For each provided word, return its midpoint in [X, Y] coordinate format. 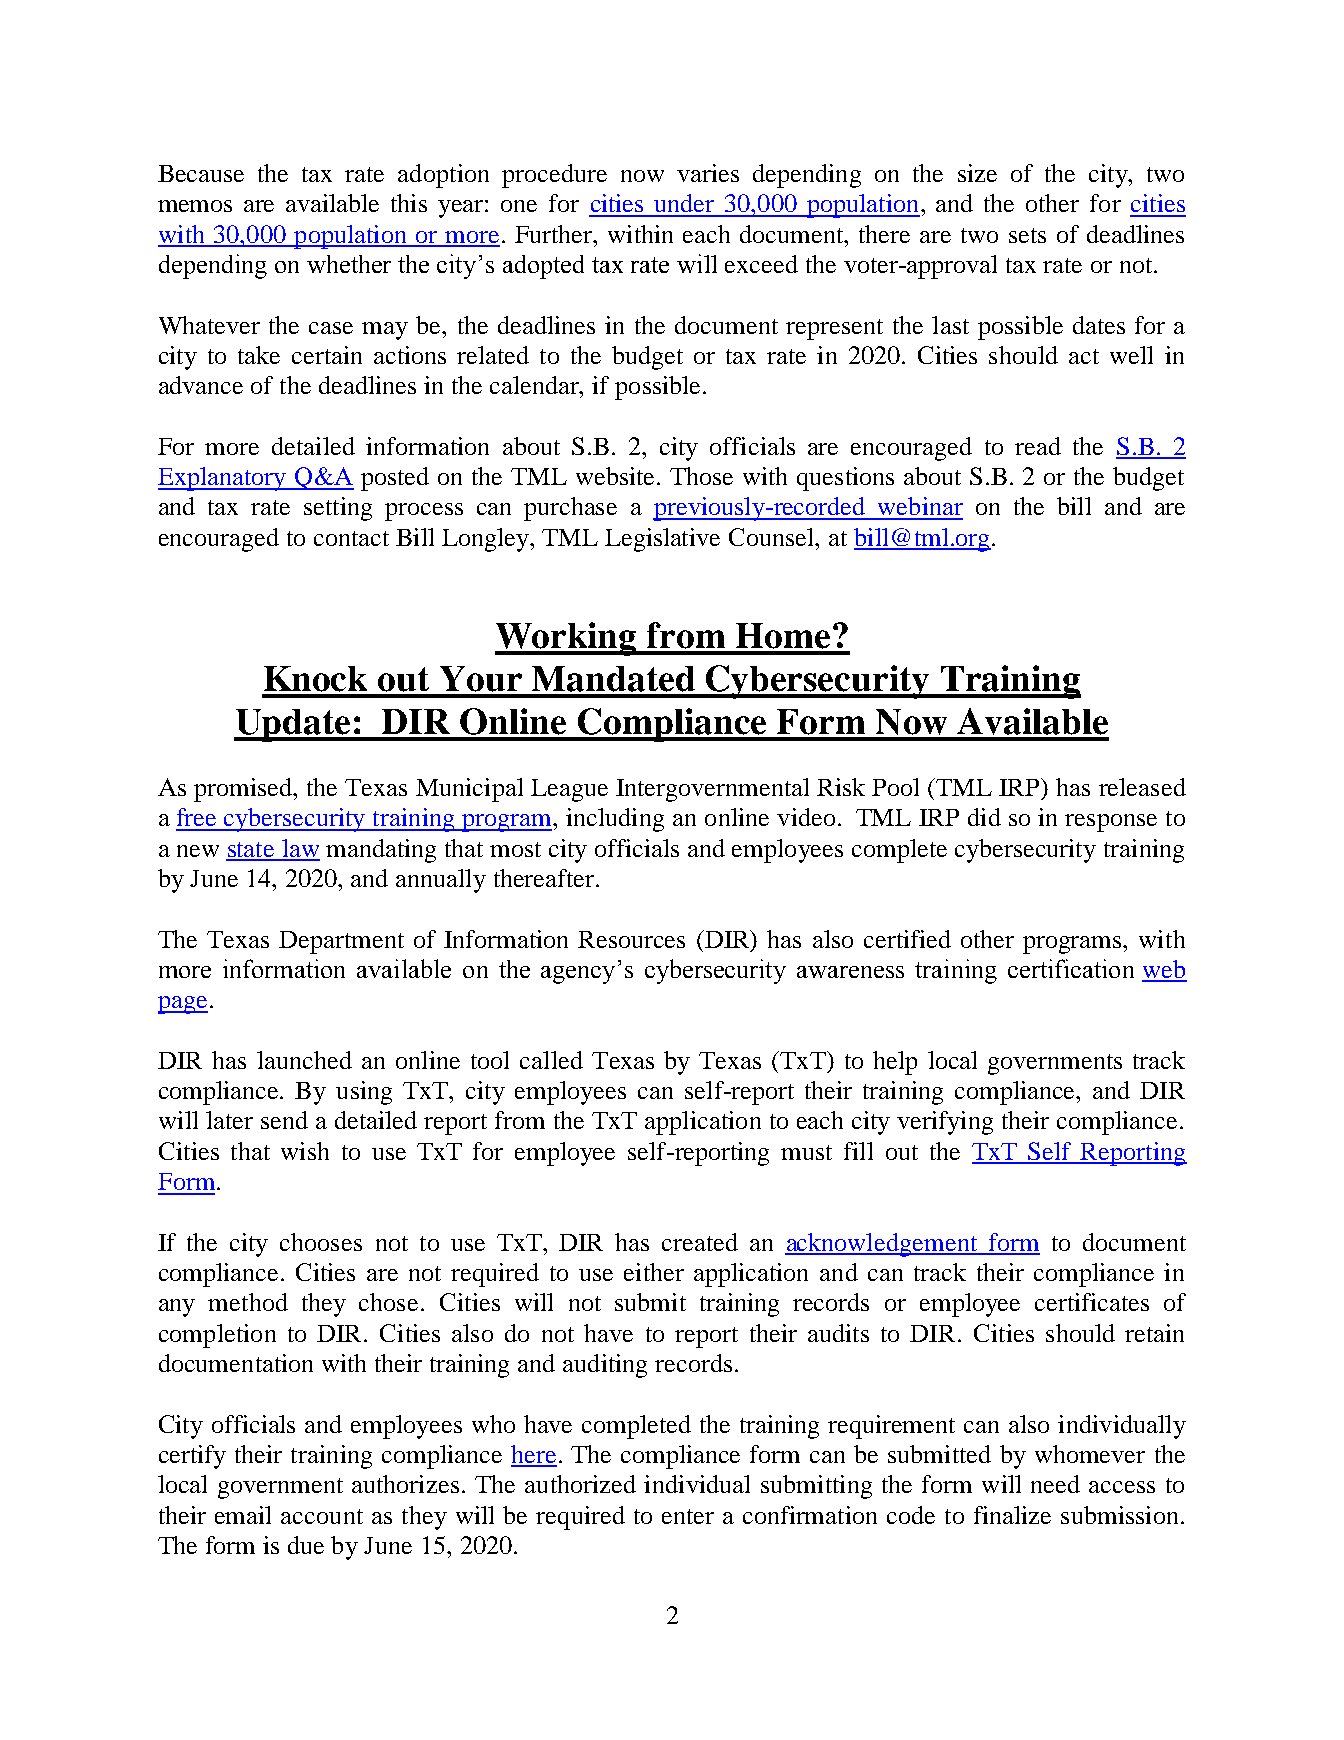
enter [688, 1516]
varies [708, 173]
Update [293, 725]
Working [567, 639]
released [1142, 787]
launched [304, 1060]
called [551, 1060]
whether [349, 264]
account [322, 1516]
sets [1027, 235]
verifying [945, 1123]
